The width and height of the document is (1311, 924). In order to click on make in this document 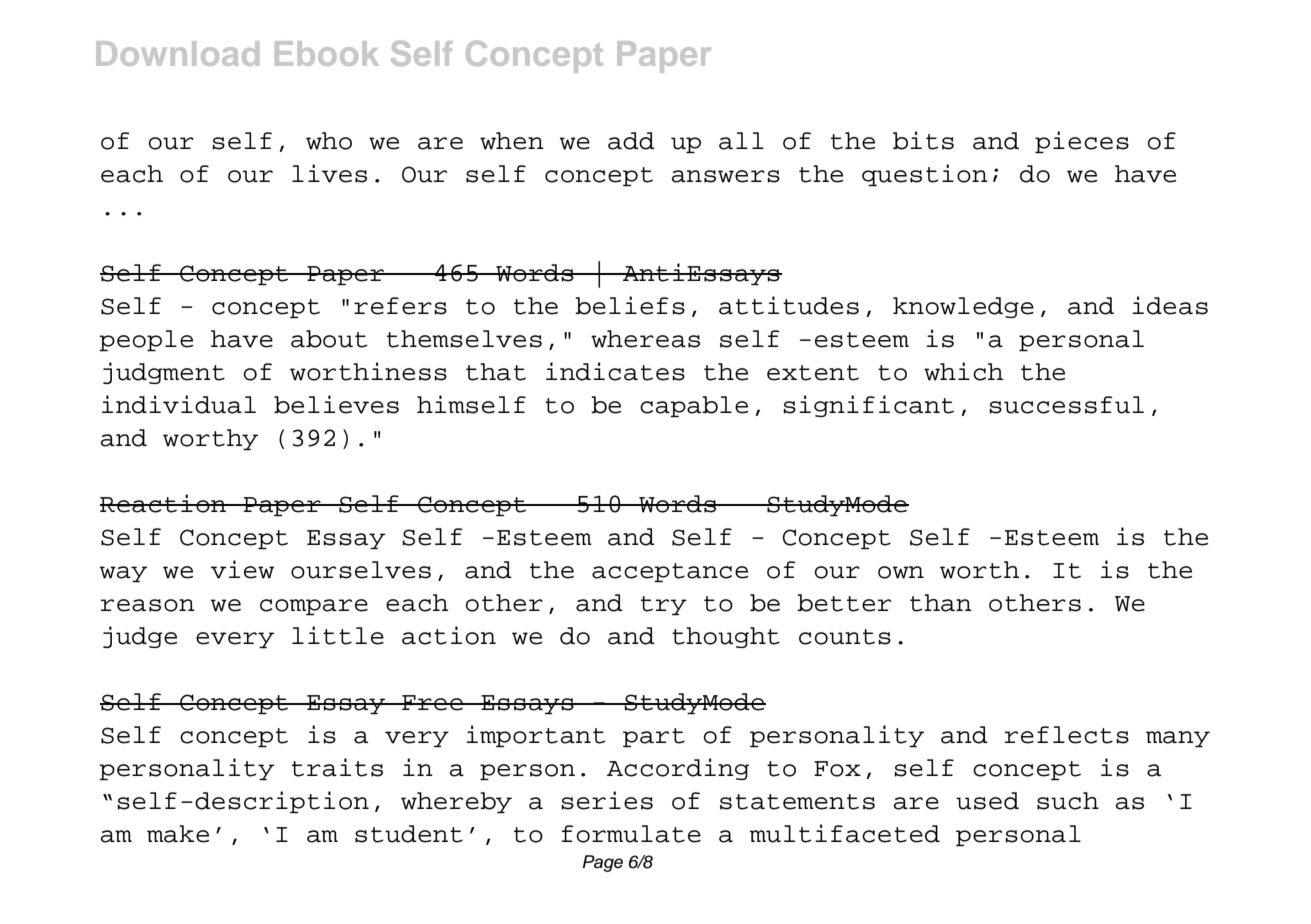, I will do `click(178, 834)`.
